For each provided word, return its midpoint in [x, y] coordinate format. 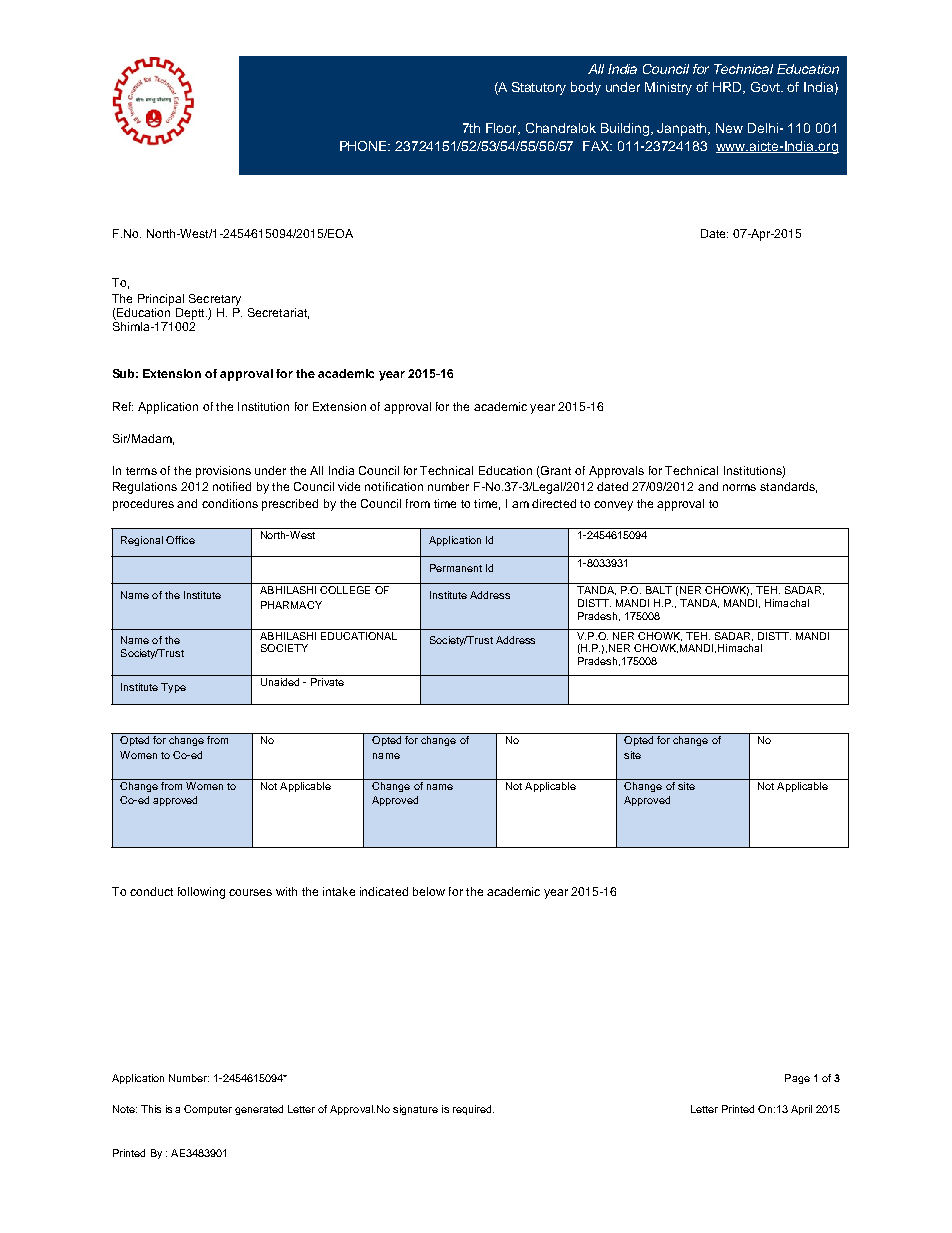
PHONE [365, 146]
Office [180, 540]
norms [739, 487]
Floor [503, 129]
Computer [208, 1110]
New [729, 128]
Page [797, 1079]
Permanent [456, 568]
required [473, 1110]
